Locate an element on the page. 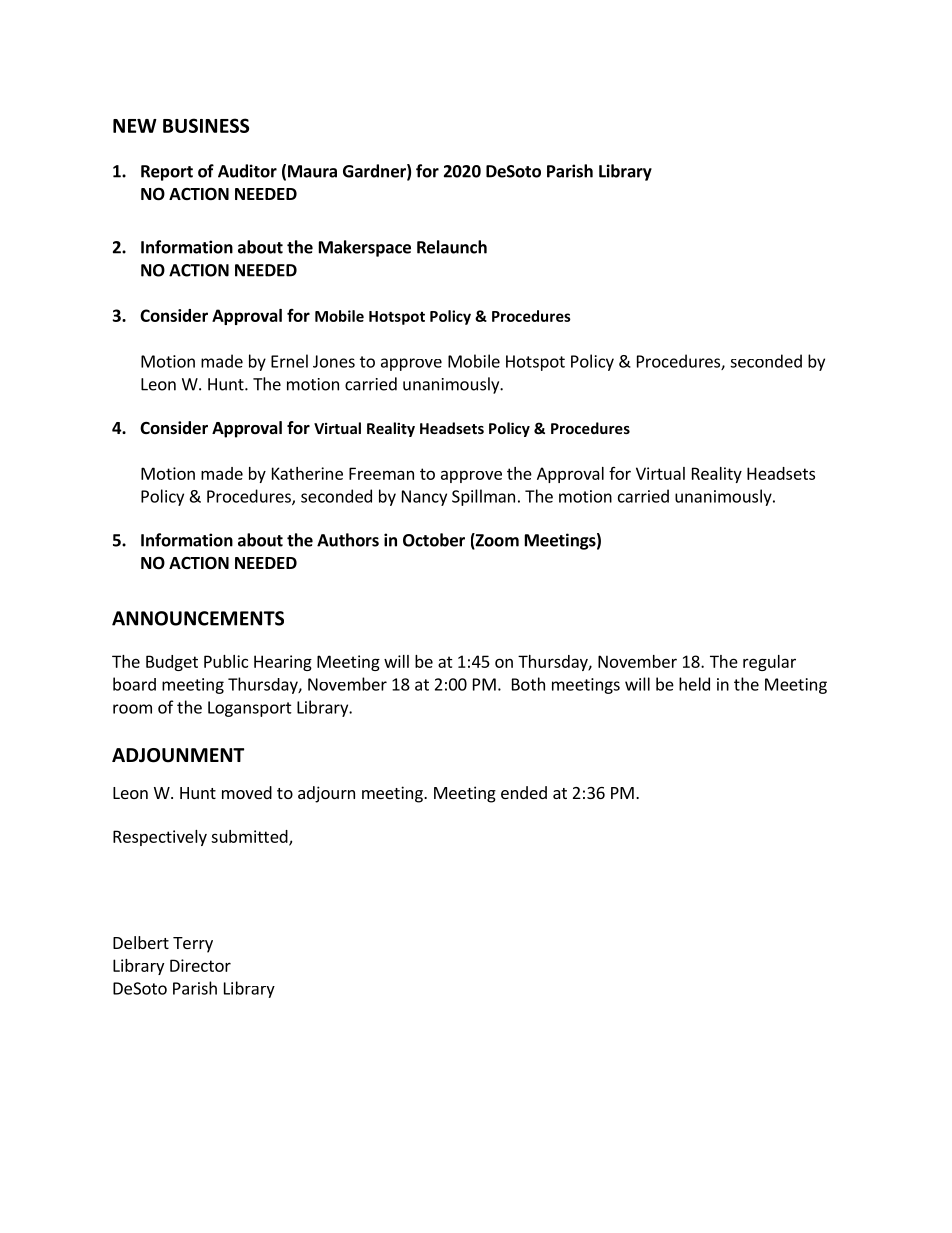 The width and height of the page is (952, 1233). held is located at coordinates (694, 684).
